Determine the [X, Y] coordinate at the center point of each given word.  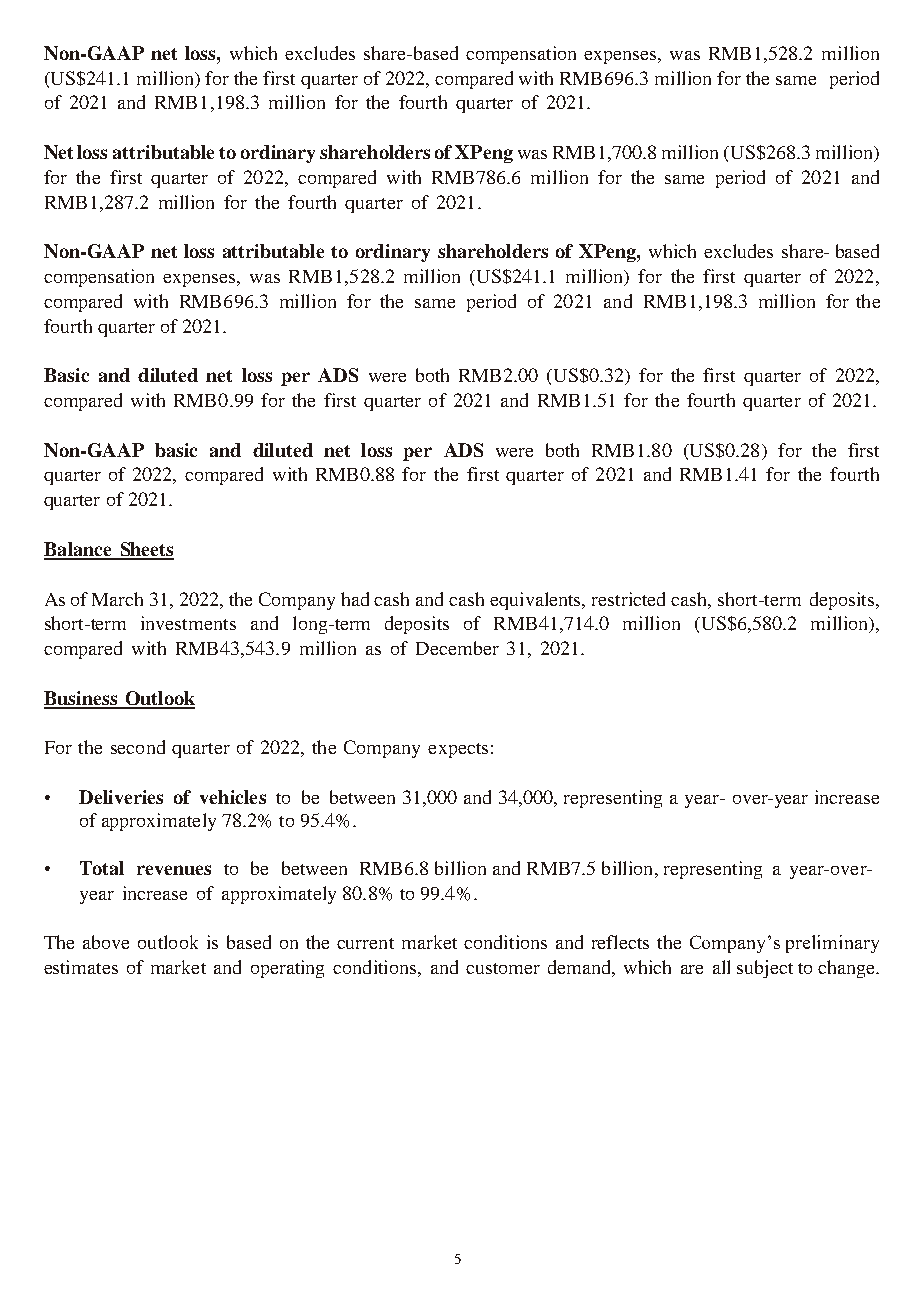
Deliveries [121, 797]
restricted [628, 599]
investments [188, 623]
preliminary [832, 944]
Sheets [146, 550]
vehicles [233, 797]
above [106, 942]
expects [458, 750]
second [138, 747]
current [365, 943]
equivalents [537, 601]
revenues [174, 870]
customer [503, 968]
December [457, 648]
